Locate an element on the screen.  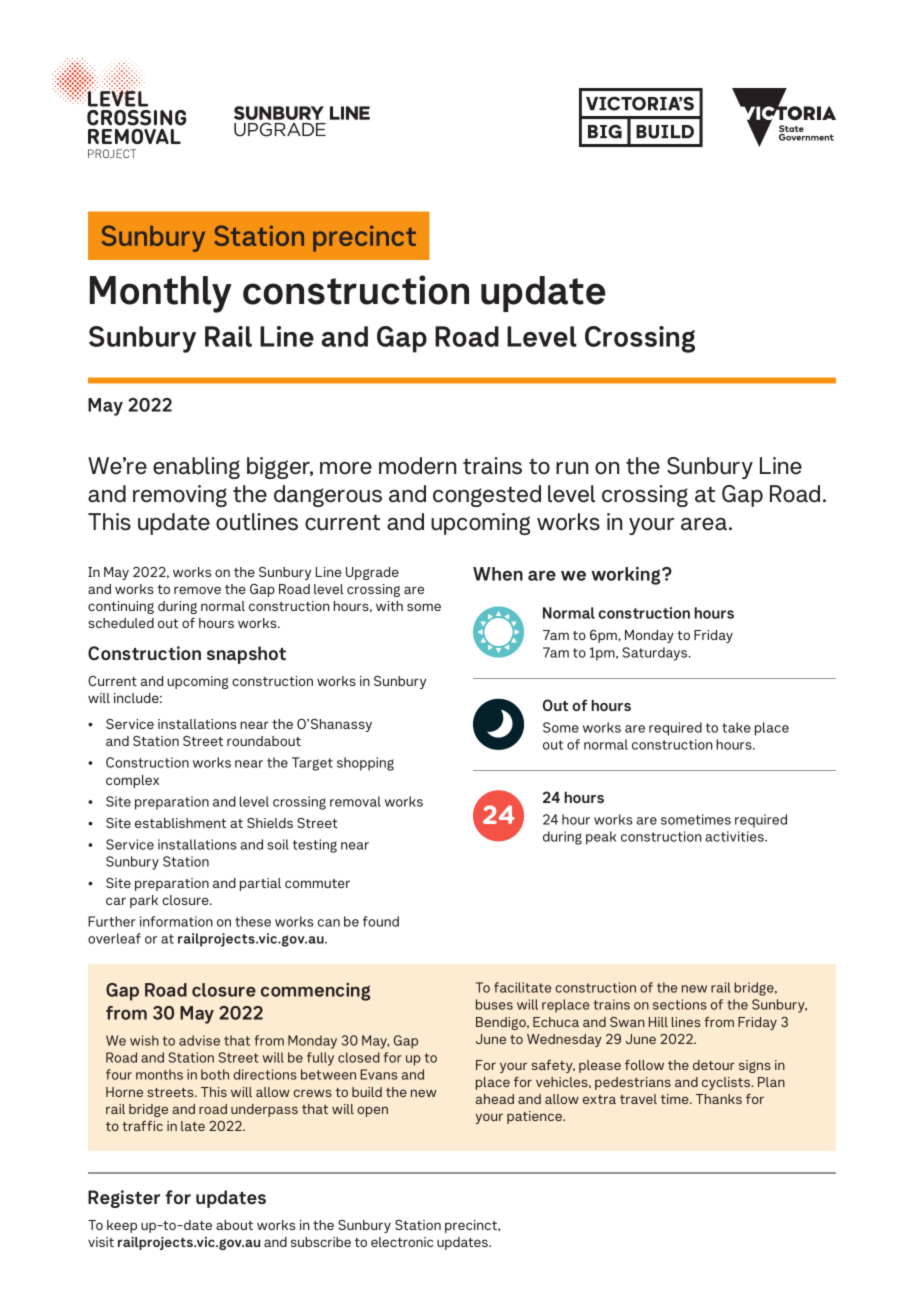
removing is located at coordinates (180, 496).
